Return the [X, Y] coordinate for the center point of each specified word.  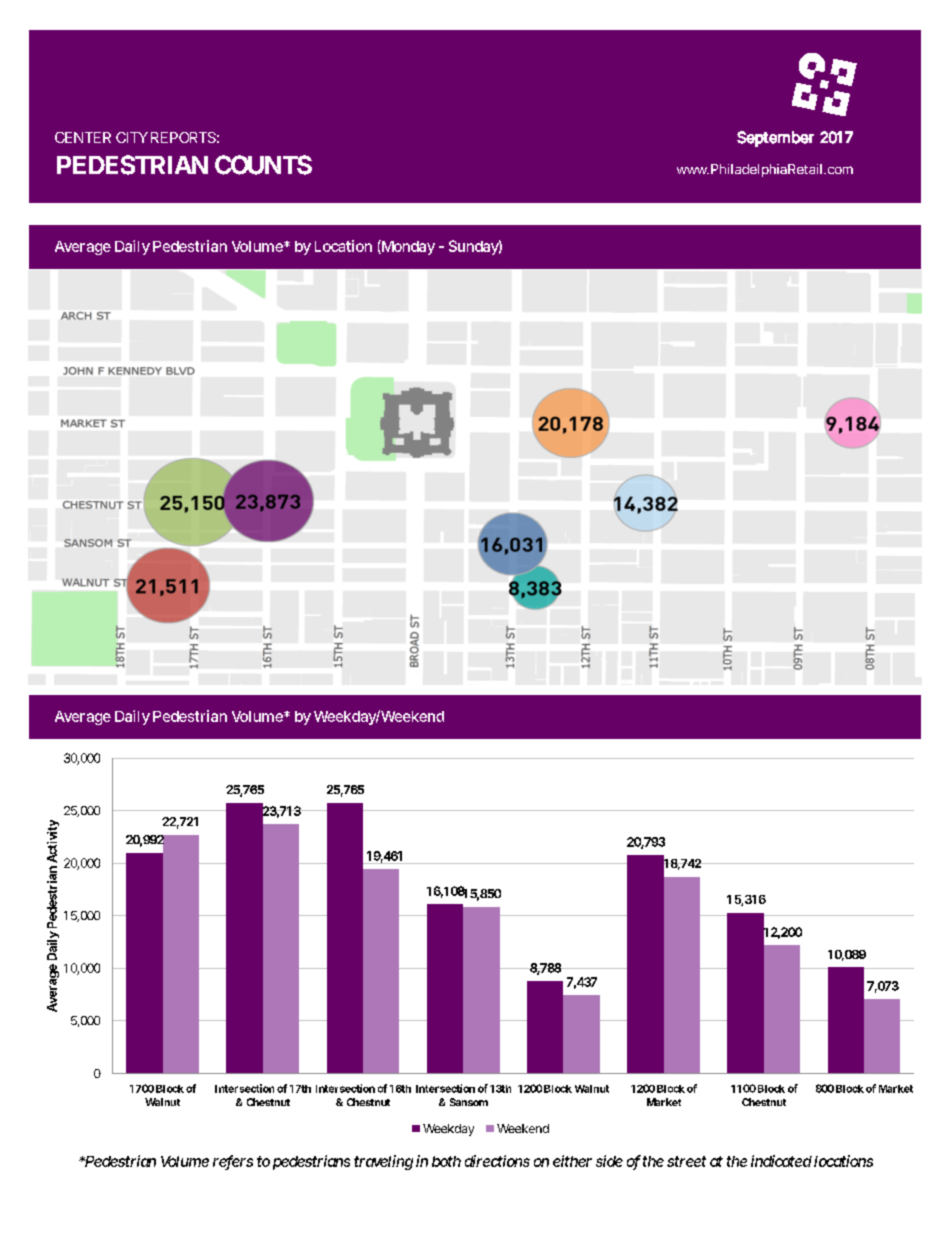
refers [233, 1162]
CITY [132, 137]
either [572, 1161]
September [775, 139]
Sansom [469, 1102]
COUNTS [263, 165]
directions [497, 1161]
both [446, 1161]
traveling [383, 1162]
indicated [781, 1161]
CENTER [83, 137]
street [686, 1161]
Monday [407, 247]
